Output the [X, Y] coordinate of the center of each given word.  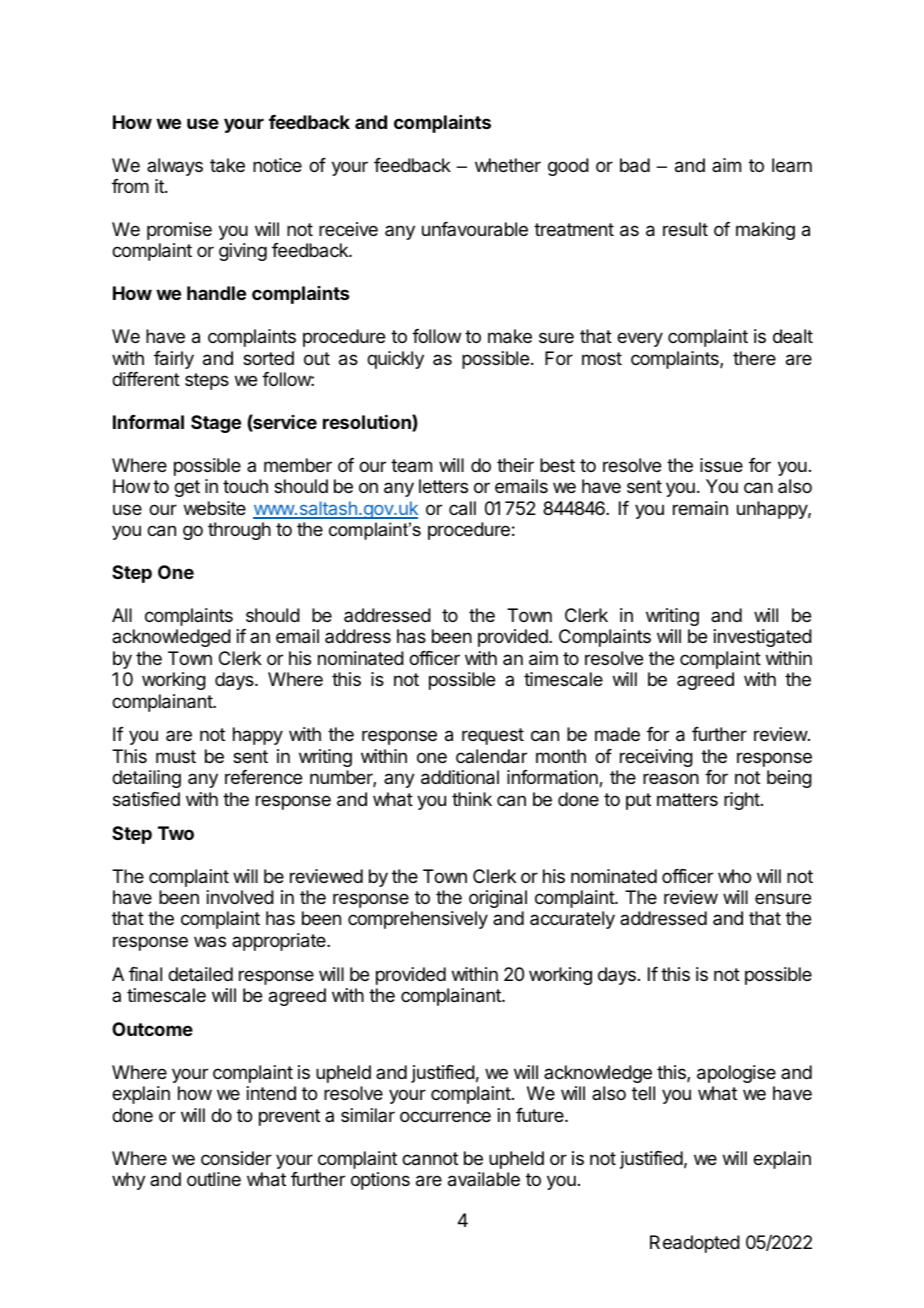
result [685, 229]
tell [643, 1093]
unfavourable [475, 229]
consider [236, 1158]
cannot [430, 1159]
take [227, 165]
